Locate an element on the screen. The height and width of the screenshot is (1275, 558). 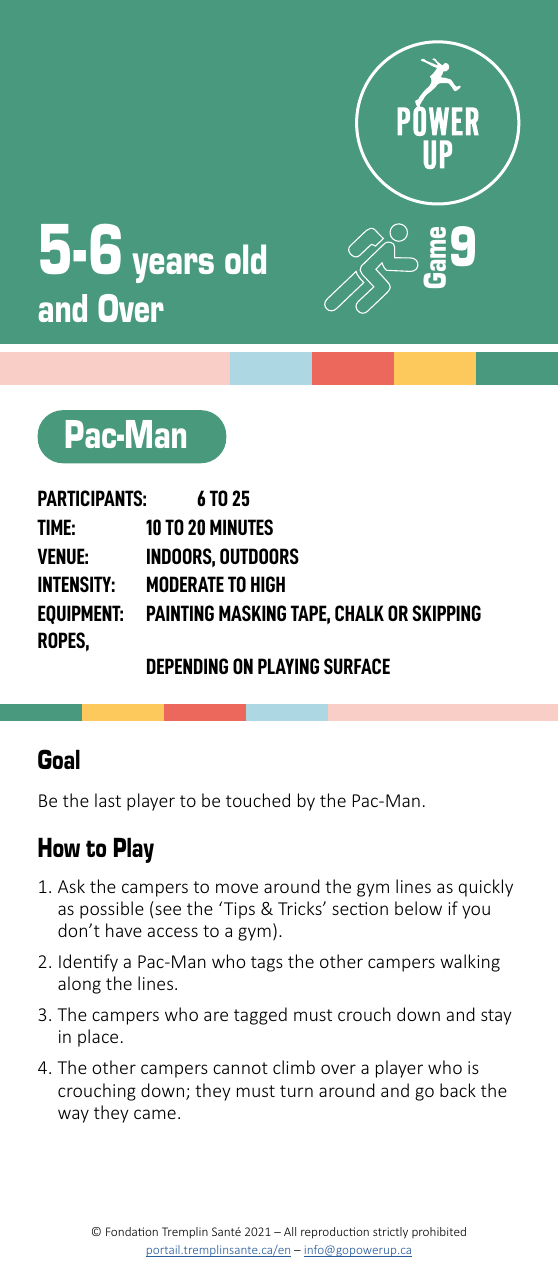
SURFACE is located at coordinates (357, 666).
